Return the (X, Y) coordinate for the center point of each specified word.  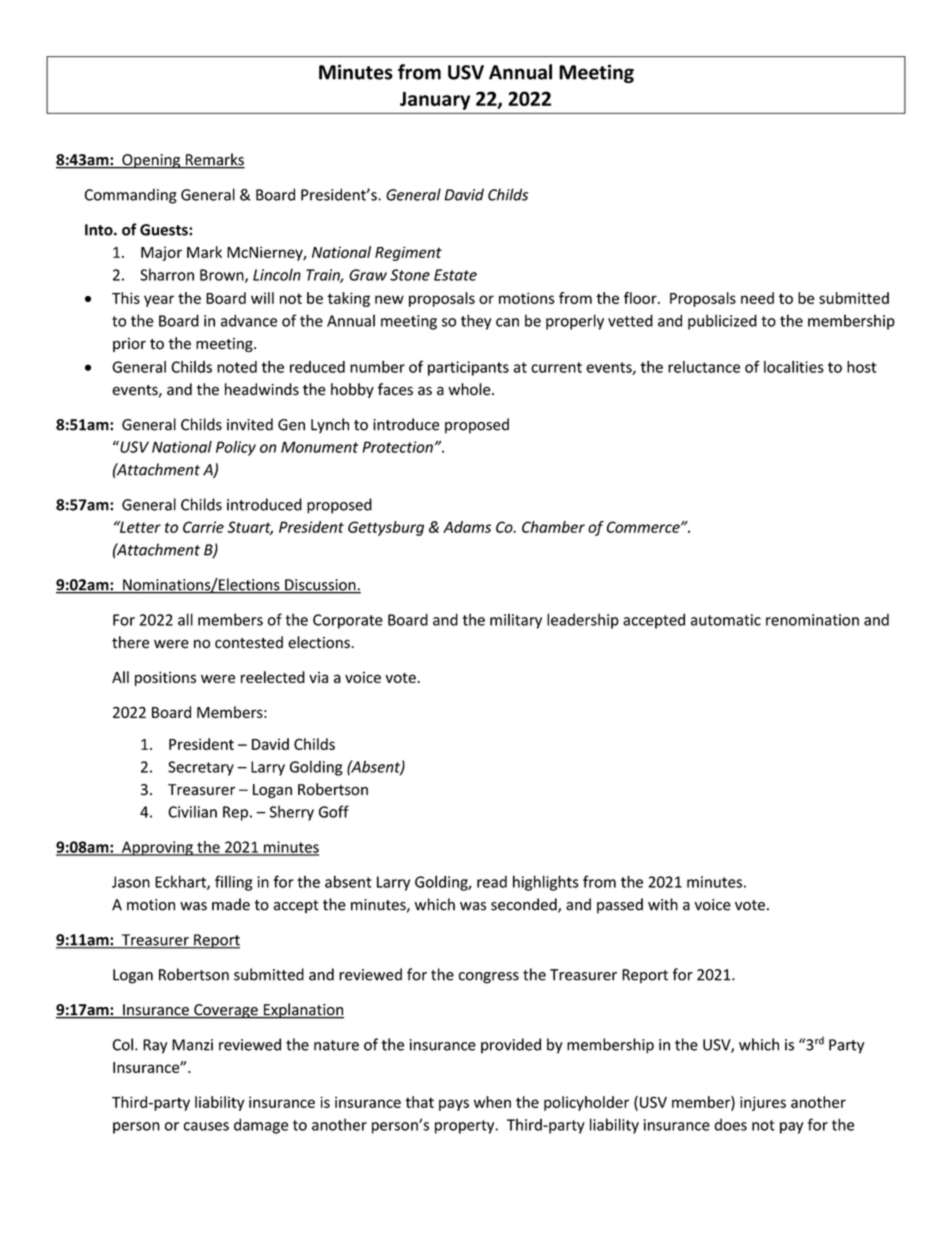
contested (249, 642)
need (757, 298)
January (435, 101)
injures (763, 1103)
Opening (151, 161)
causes (206, 1126)
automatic (726, 620)
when (492, 1102)
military (516, 621)
